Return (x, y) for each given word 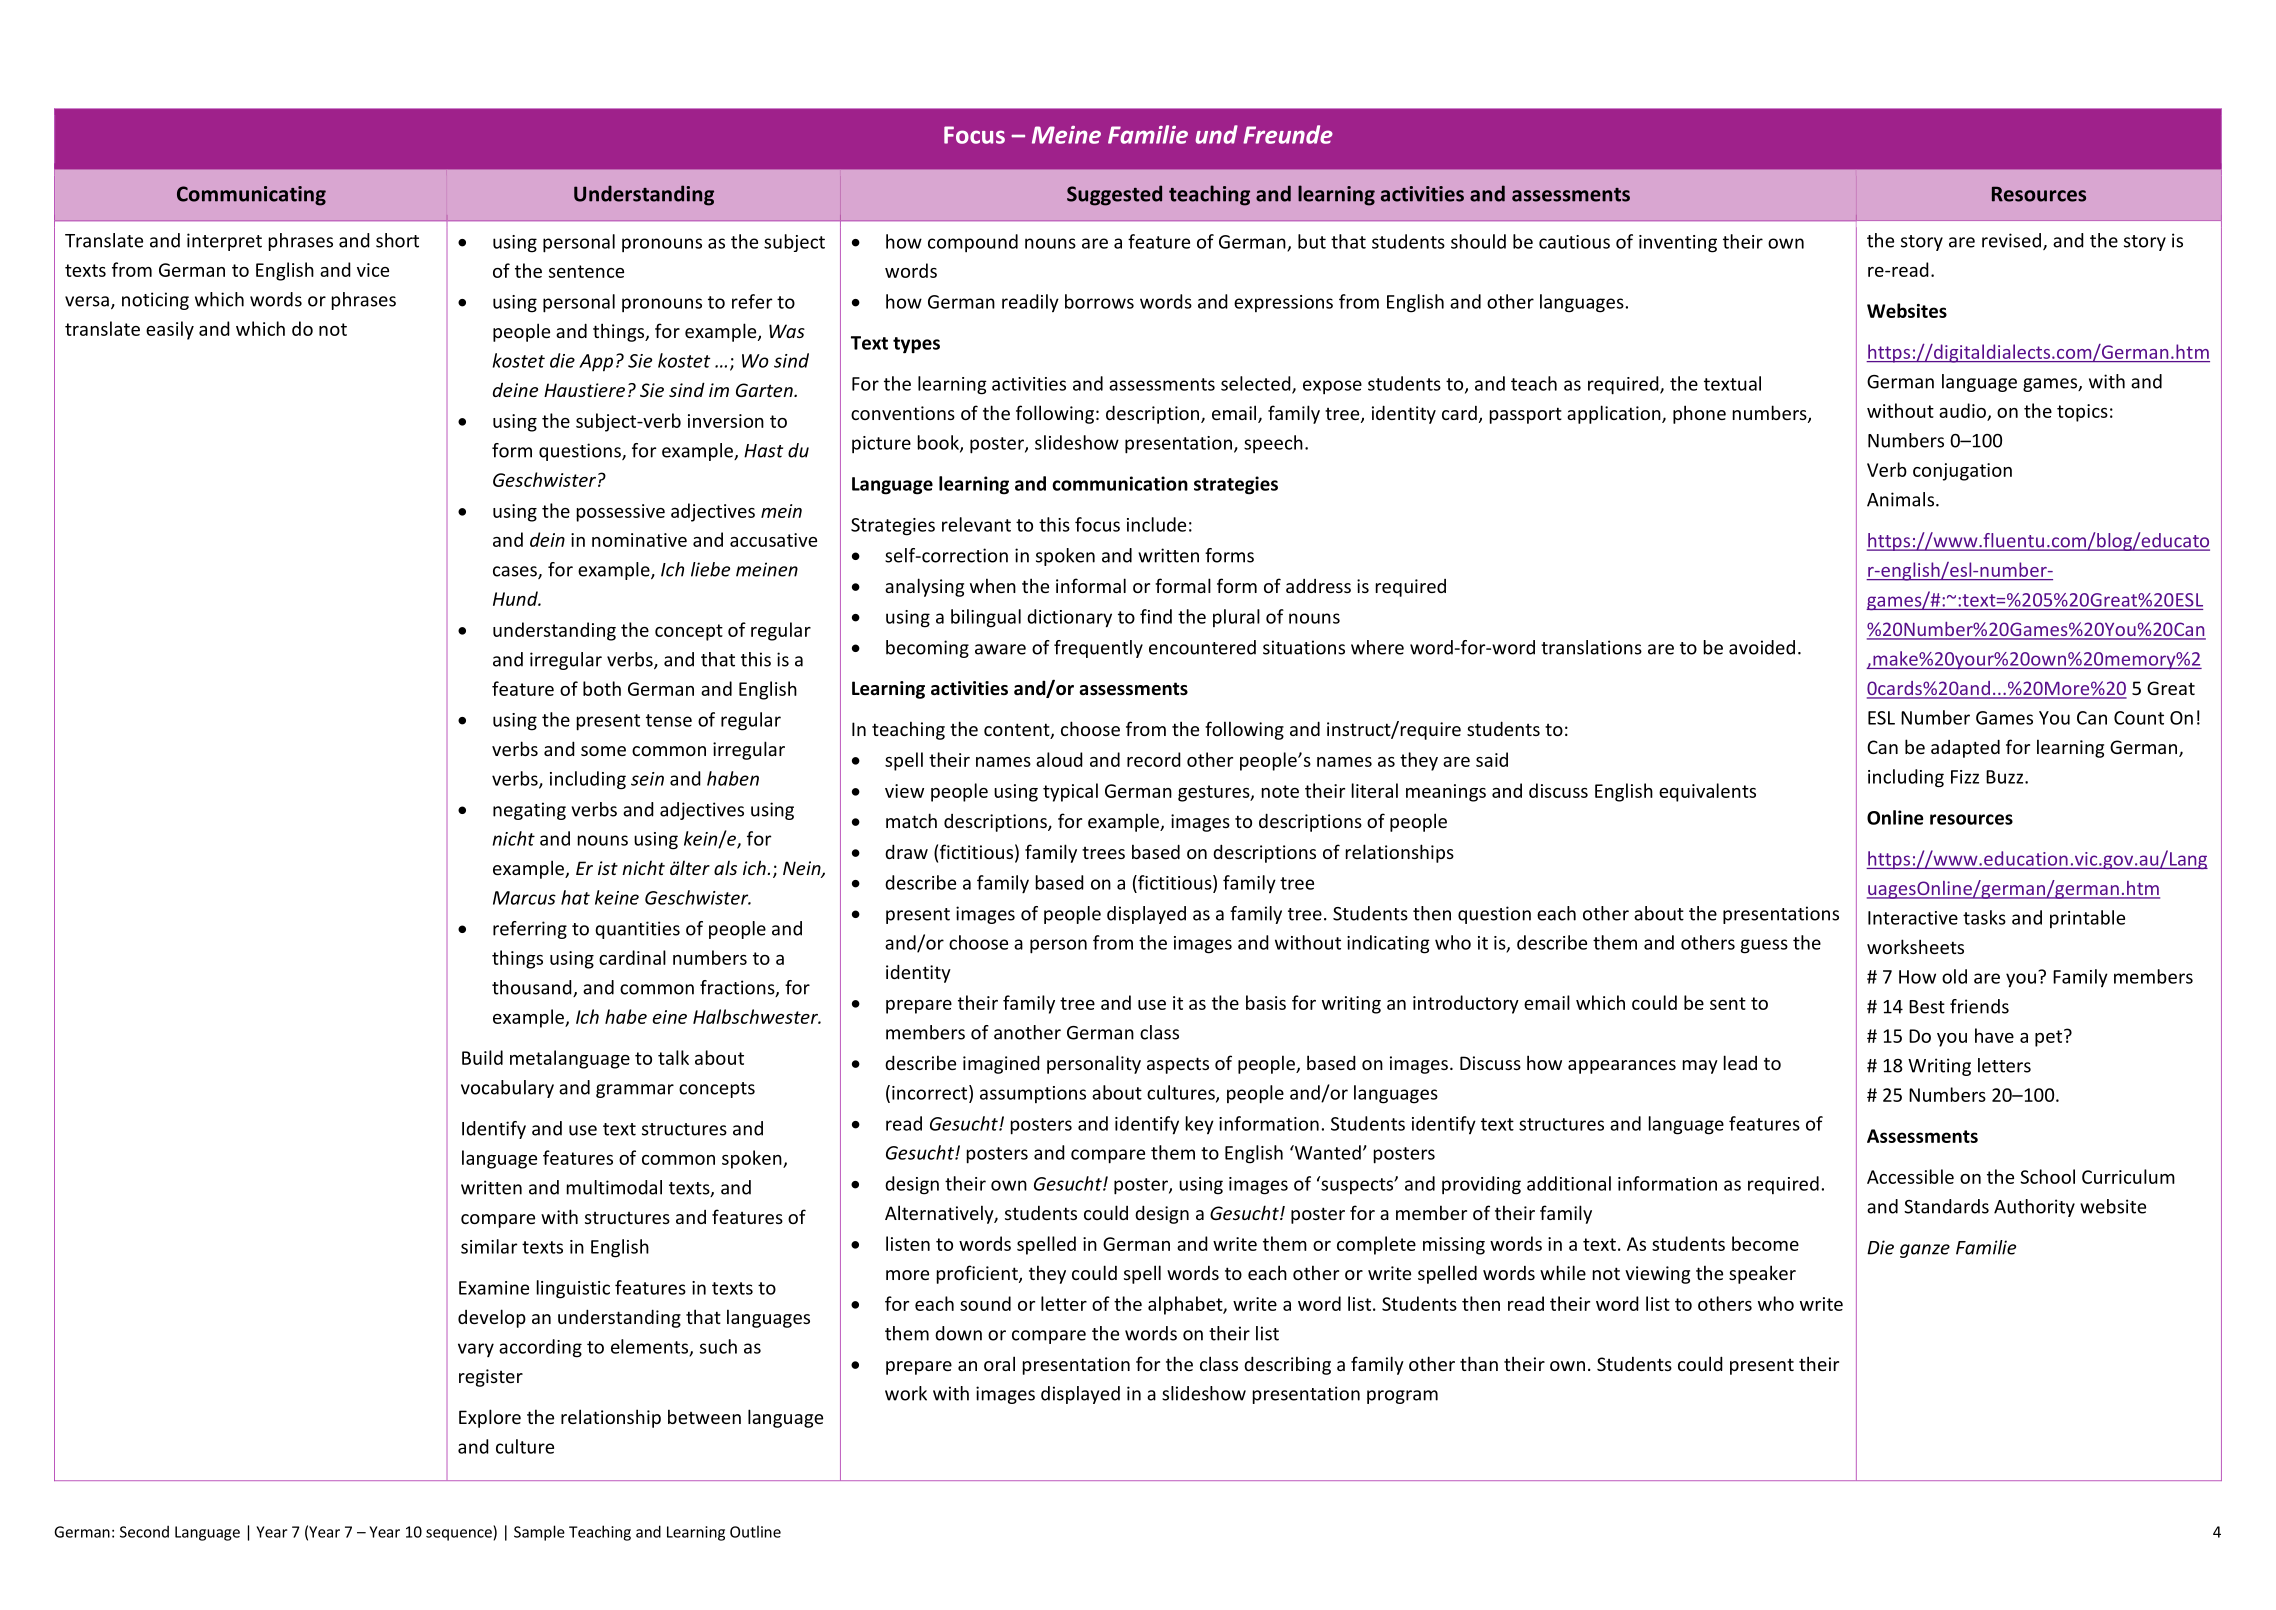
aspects (1178, 1065)
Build (482, 1057)
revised (2011, 240)
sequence (460, 1535)
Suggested (1114, 195)
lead (1740, 1062)
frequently (1098, 649)
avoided (1762, 647)
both (602, 688)
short (397, 240)
